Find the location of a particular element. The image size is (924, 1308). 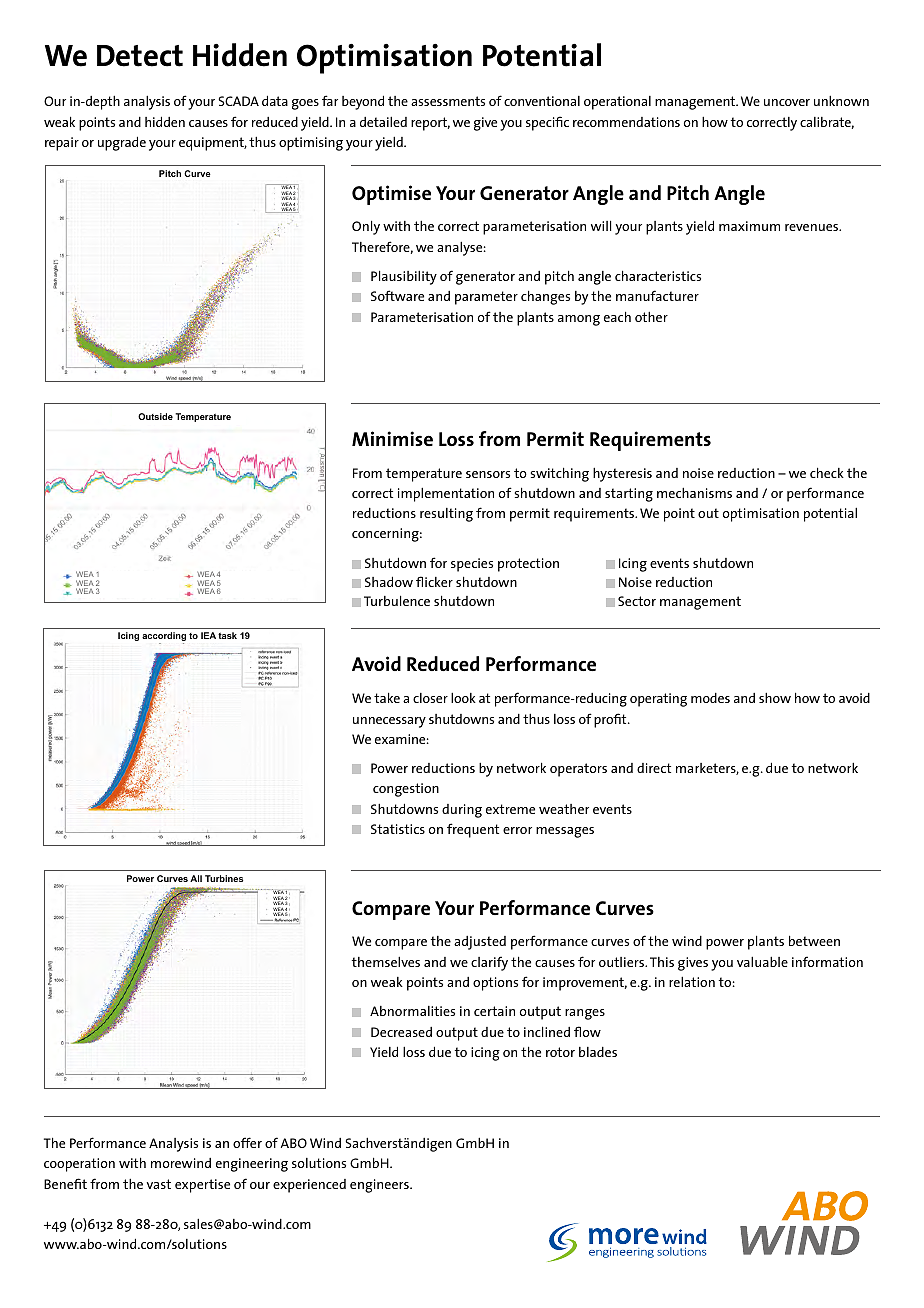

blades is located at coordinates (598, 1052).
